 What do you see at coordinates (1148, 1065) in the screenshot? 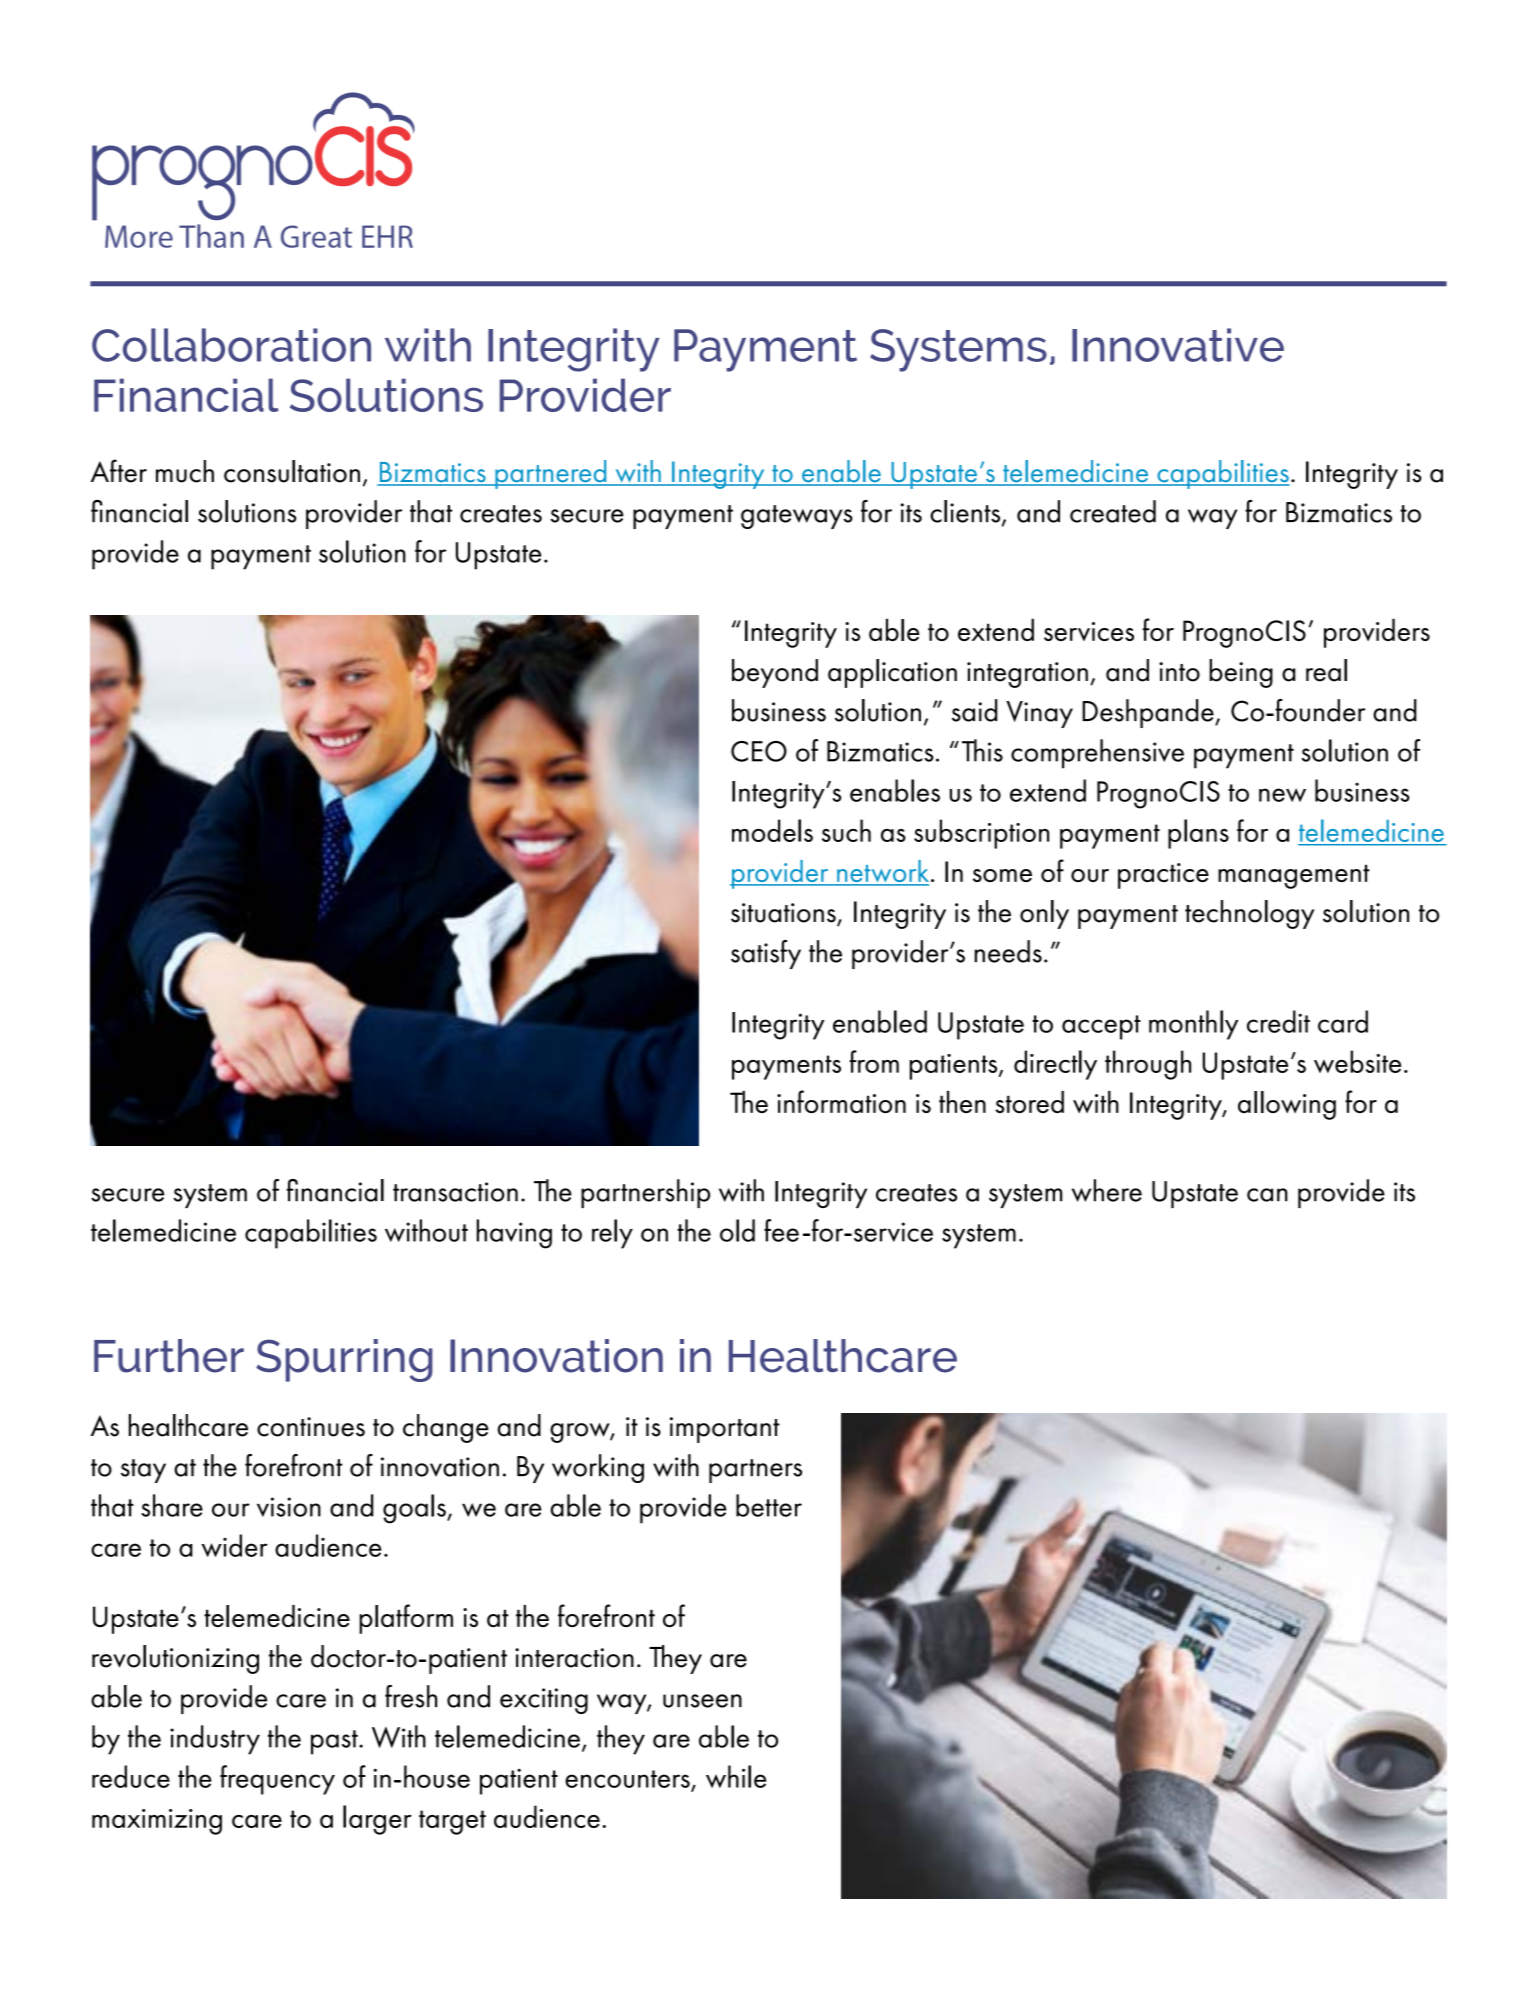
I see `through` at bounding box center [1148, 1065].
